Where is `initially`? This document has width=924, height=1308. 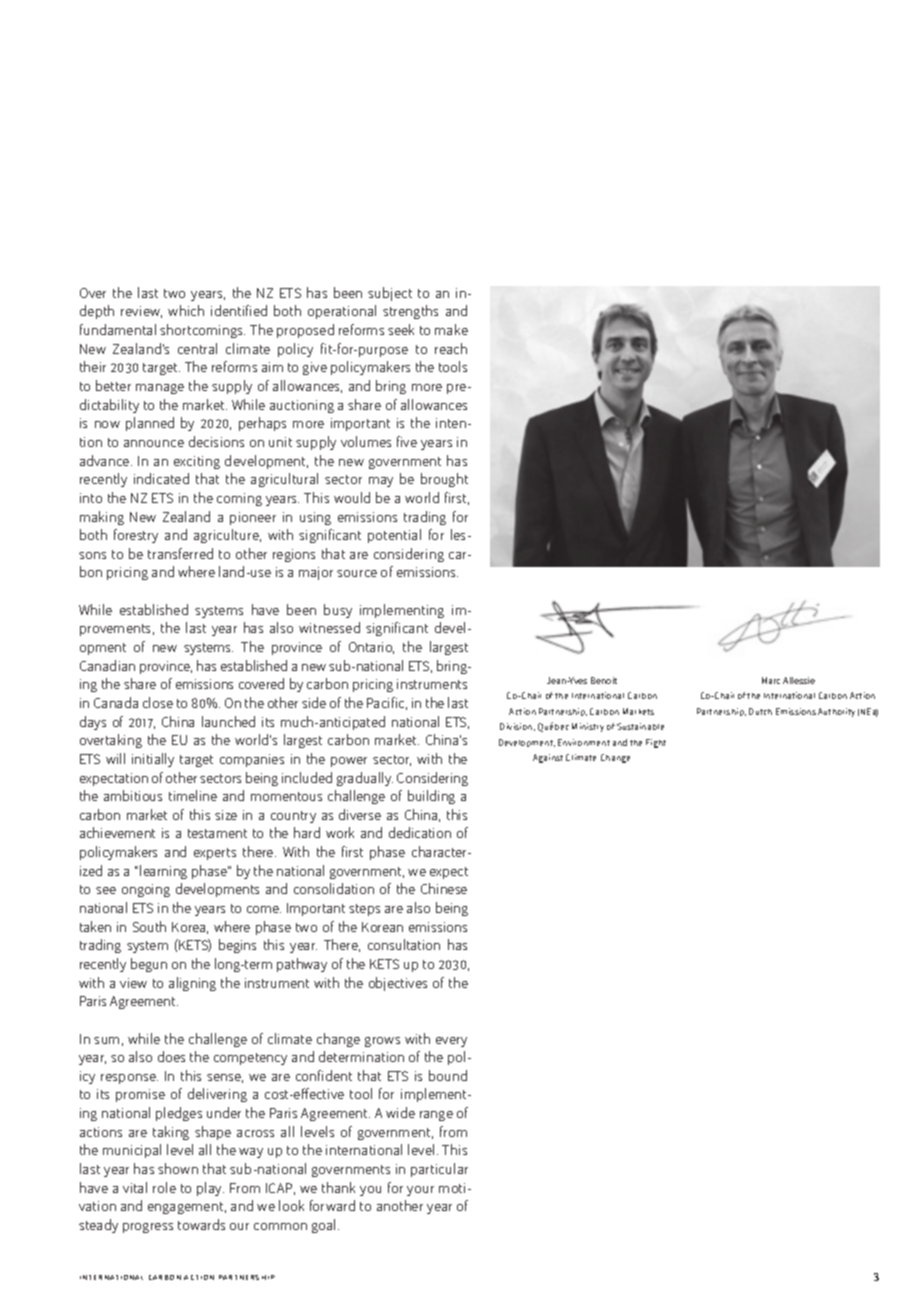 initially is located at coordinates (153, 760).
